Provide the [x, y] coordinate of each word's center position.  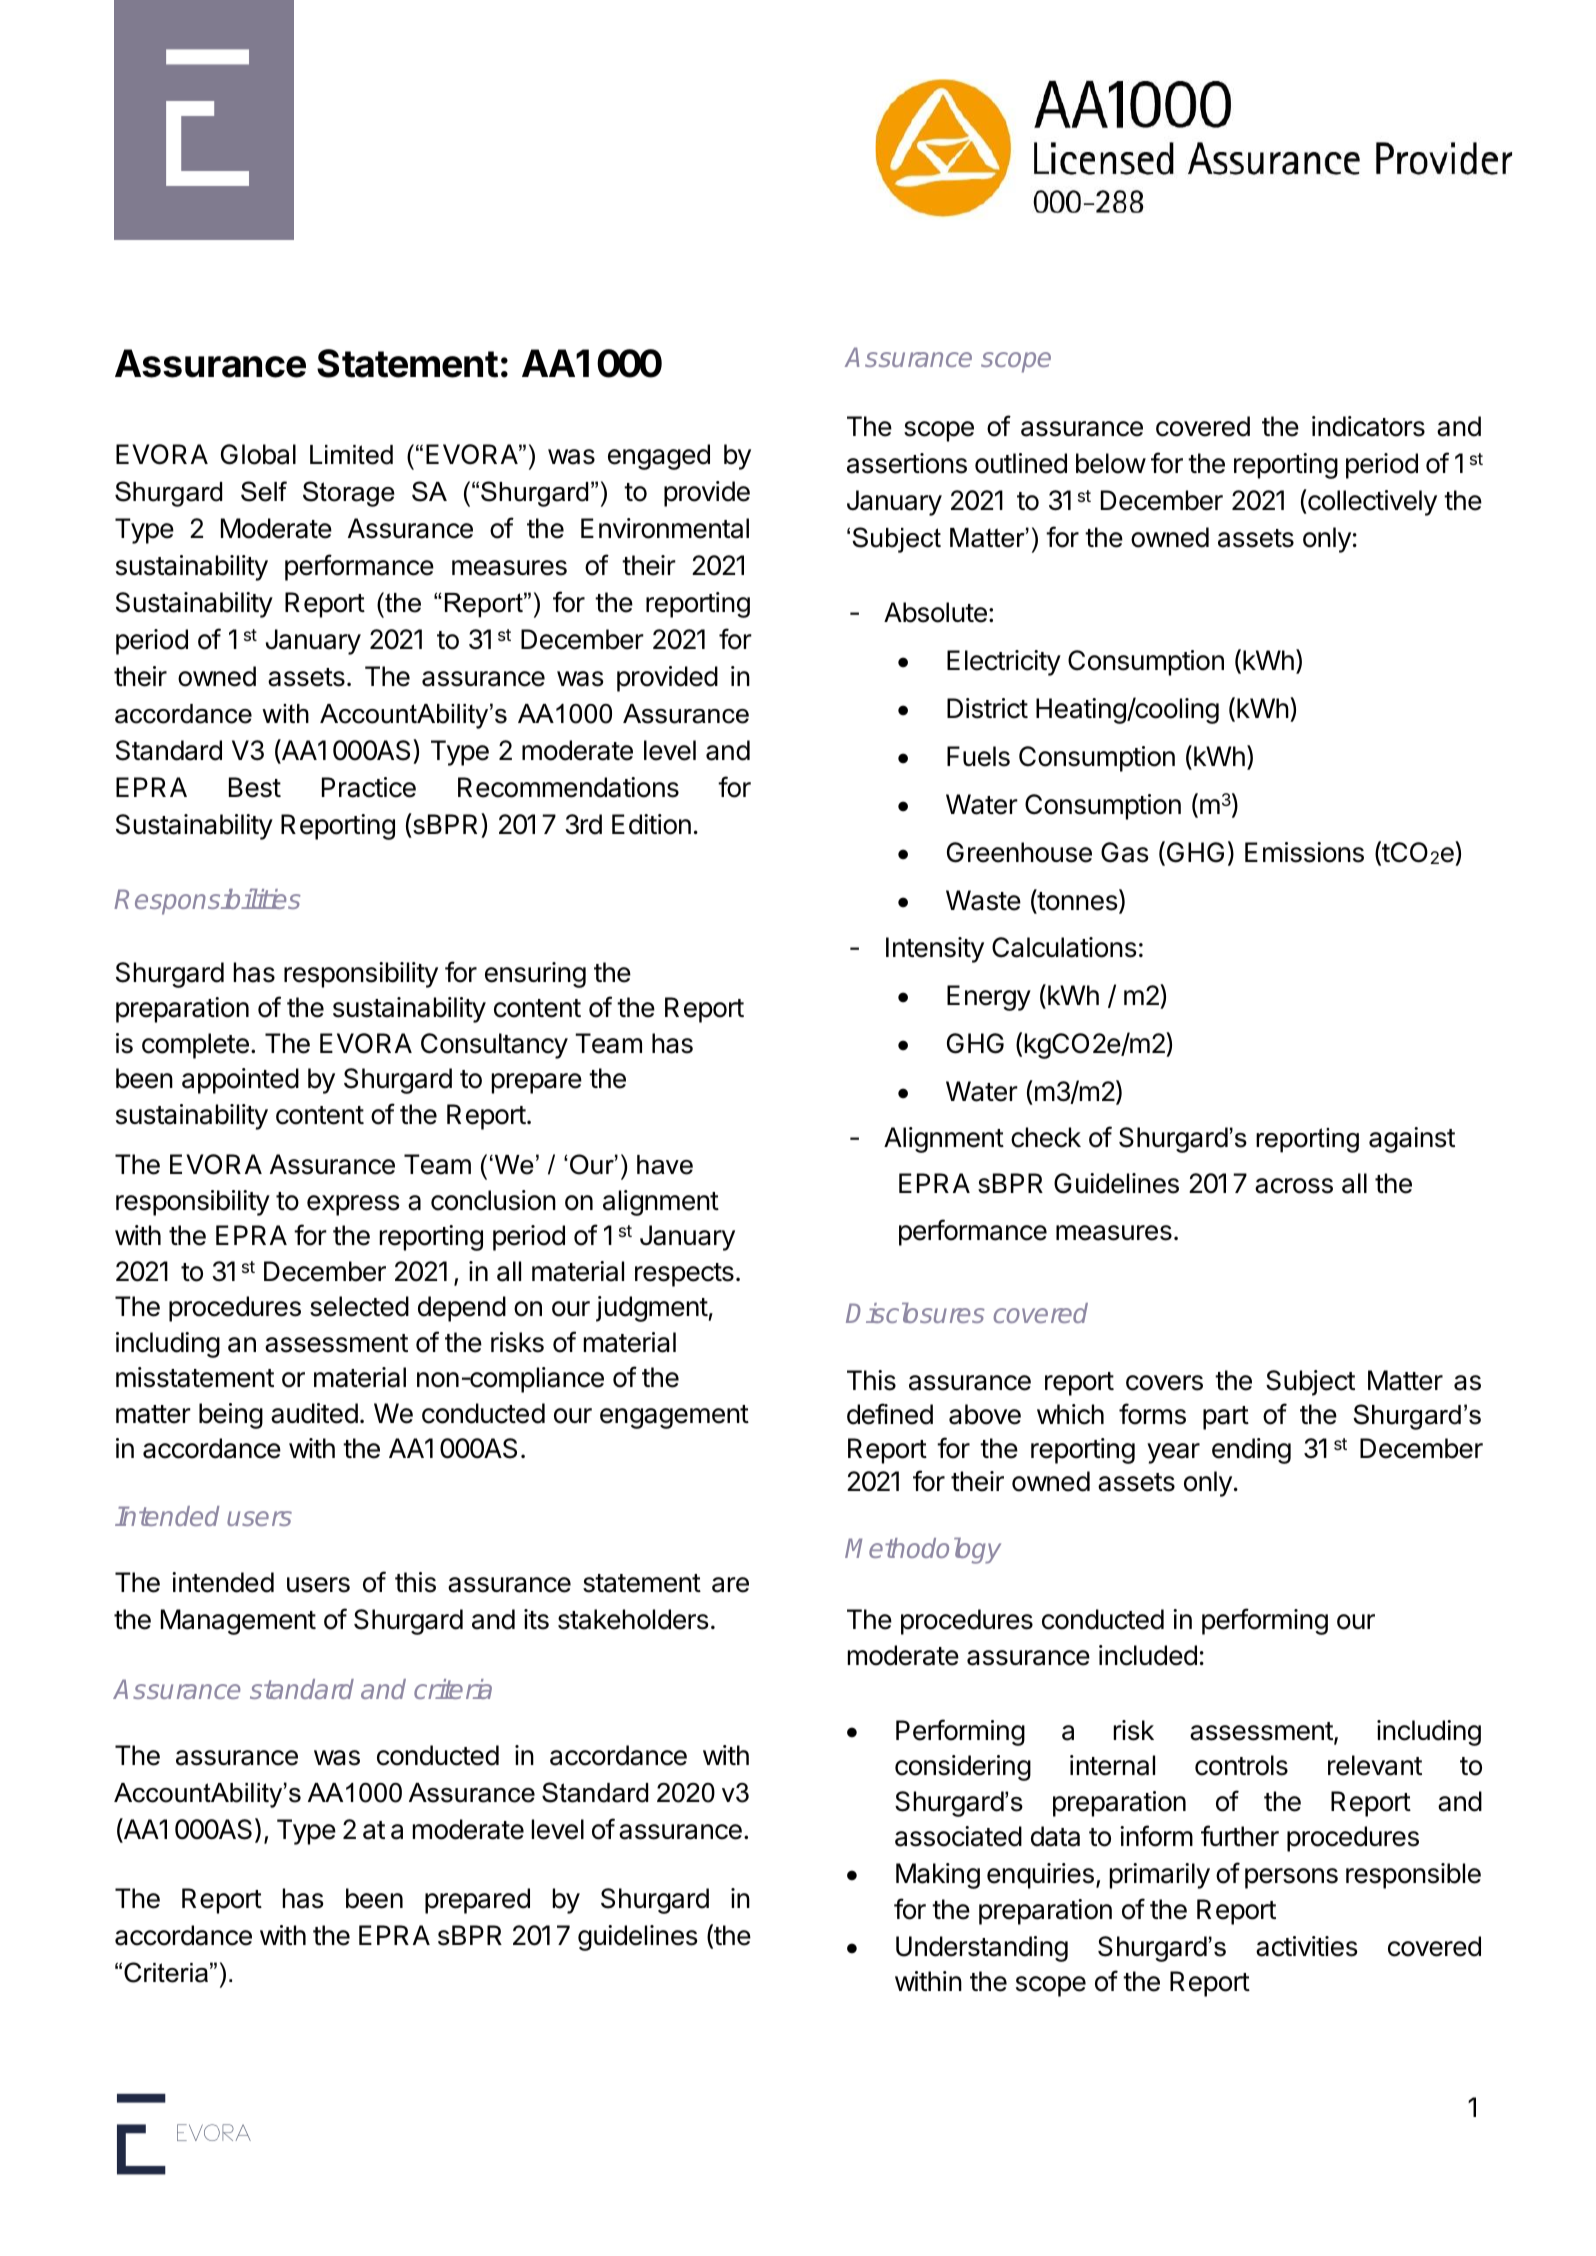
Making [938, 1876]
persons [1291, 1878]
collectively [1371, 502]
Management [238, 1622]
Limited [351, 455]
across [1294, 1186]
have [665, 1165]
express [353, 1205]
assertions [907, 463]
